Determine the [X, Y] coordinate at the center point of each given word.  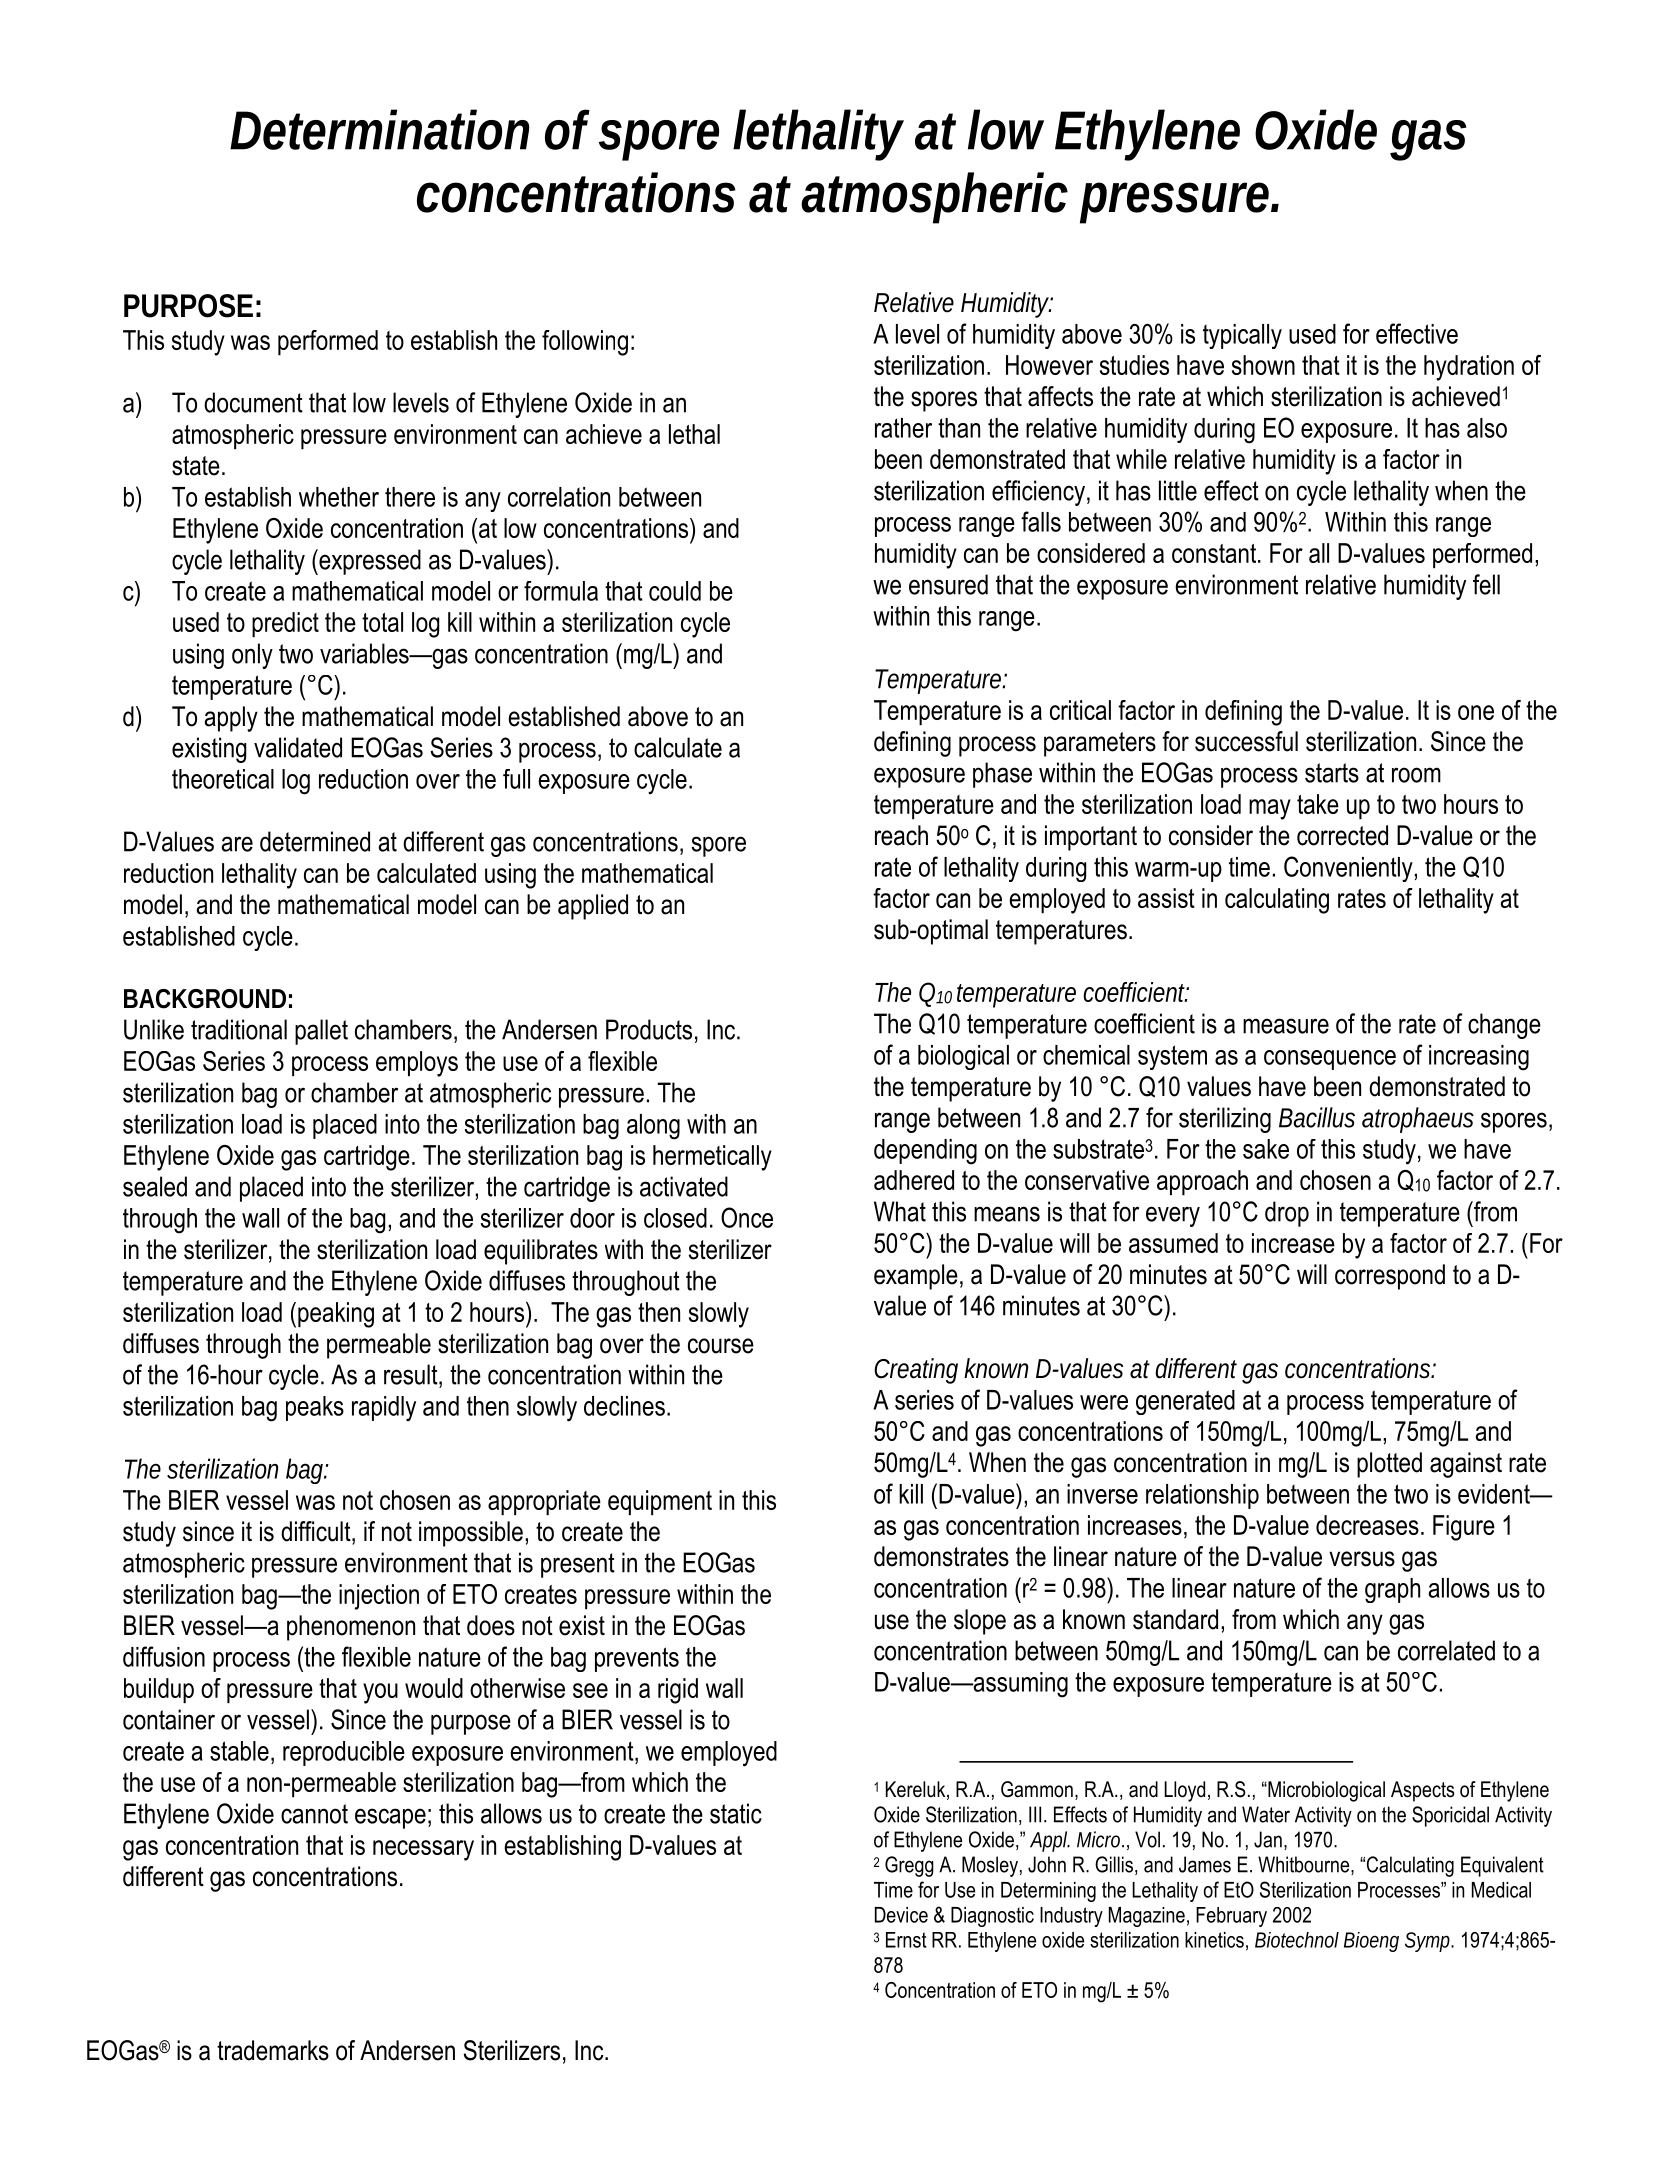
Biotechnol [1297, 1940]
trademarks [273, 2050]
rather [903, 428]
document [253, 402]
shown [1263, 365]
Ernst [906, 1940]
